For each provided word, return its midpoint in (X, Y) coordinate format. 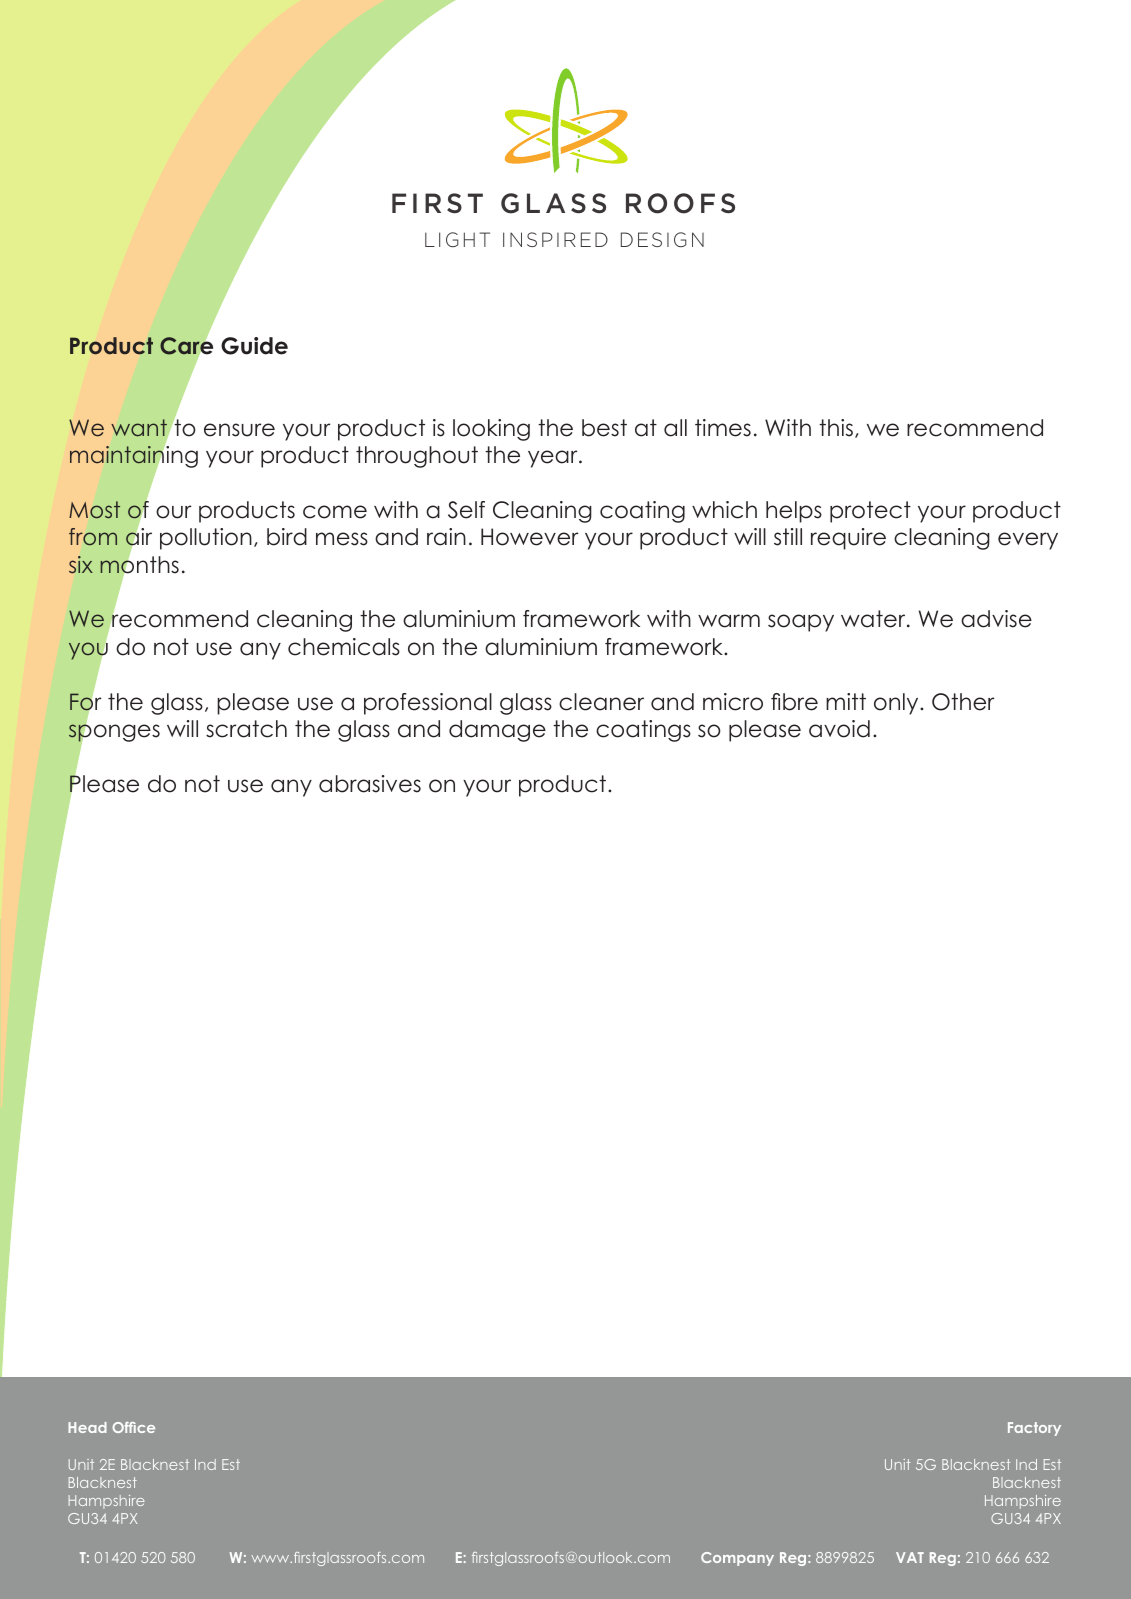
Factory (1034, 1429)
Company (737, 1559)
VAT (910, 1557)
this (836, 428)
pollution (206, 539)
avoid (839, 729)
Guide (254, 346)
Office (133, 1427)
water (874, 619)
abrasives (370, 784)
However (529, 537)
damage (497, 731)
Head (87, 1427)
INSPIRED (555, 239)
